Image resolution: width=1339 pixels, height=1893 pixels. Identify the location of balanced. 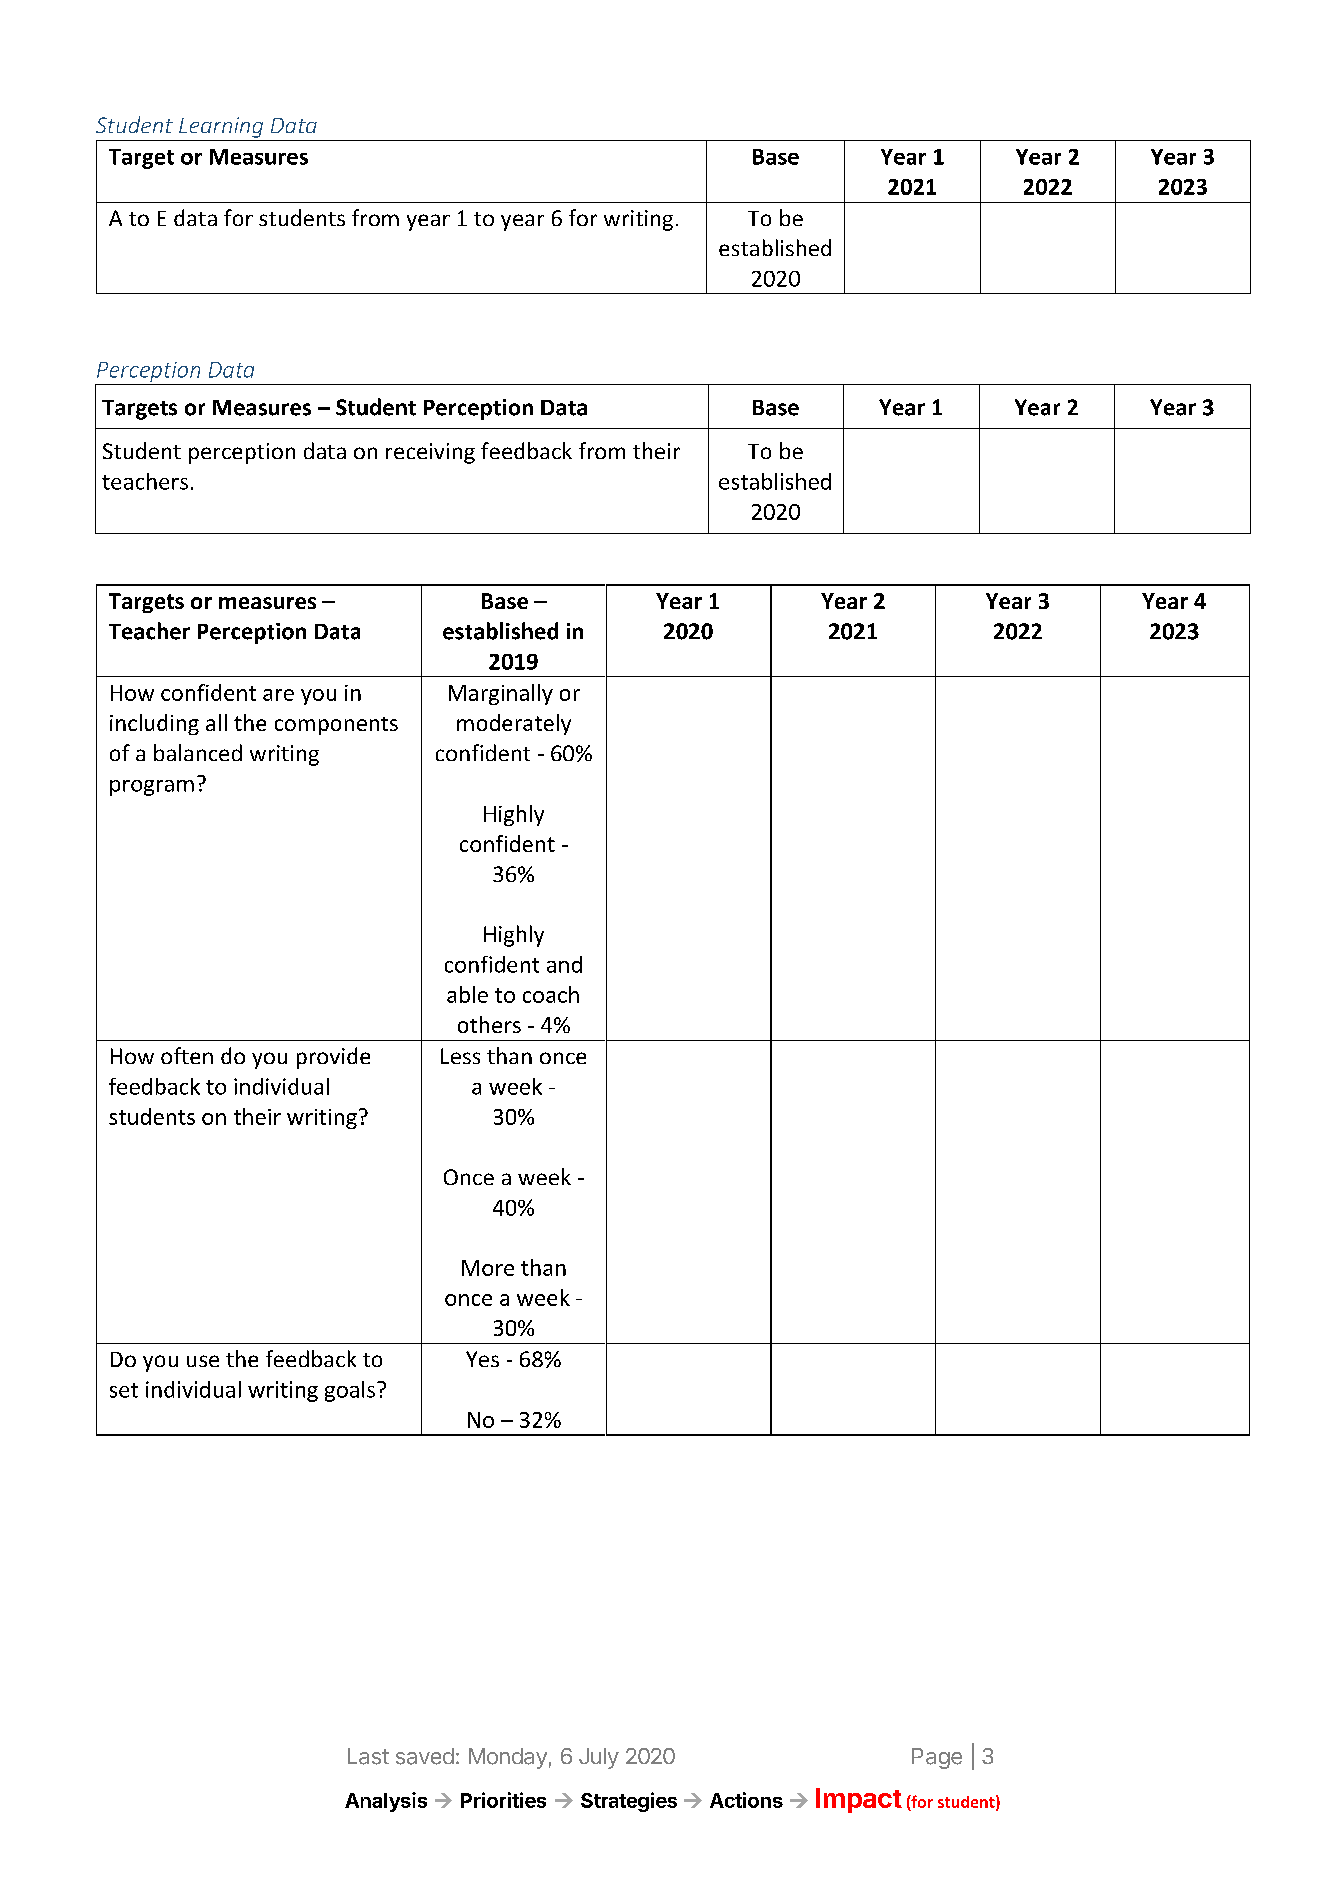
(198, 752).
